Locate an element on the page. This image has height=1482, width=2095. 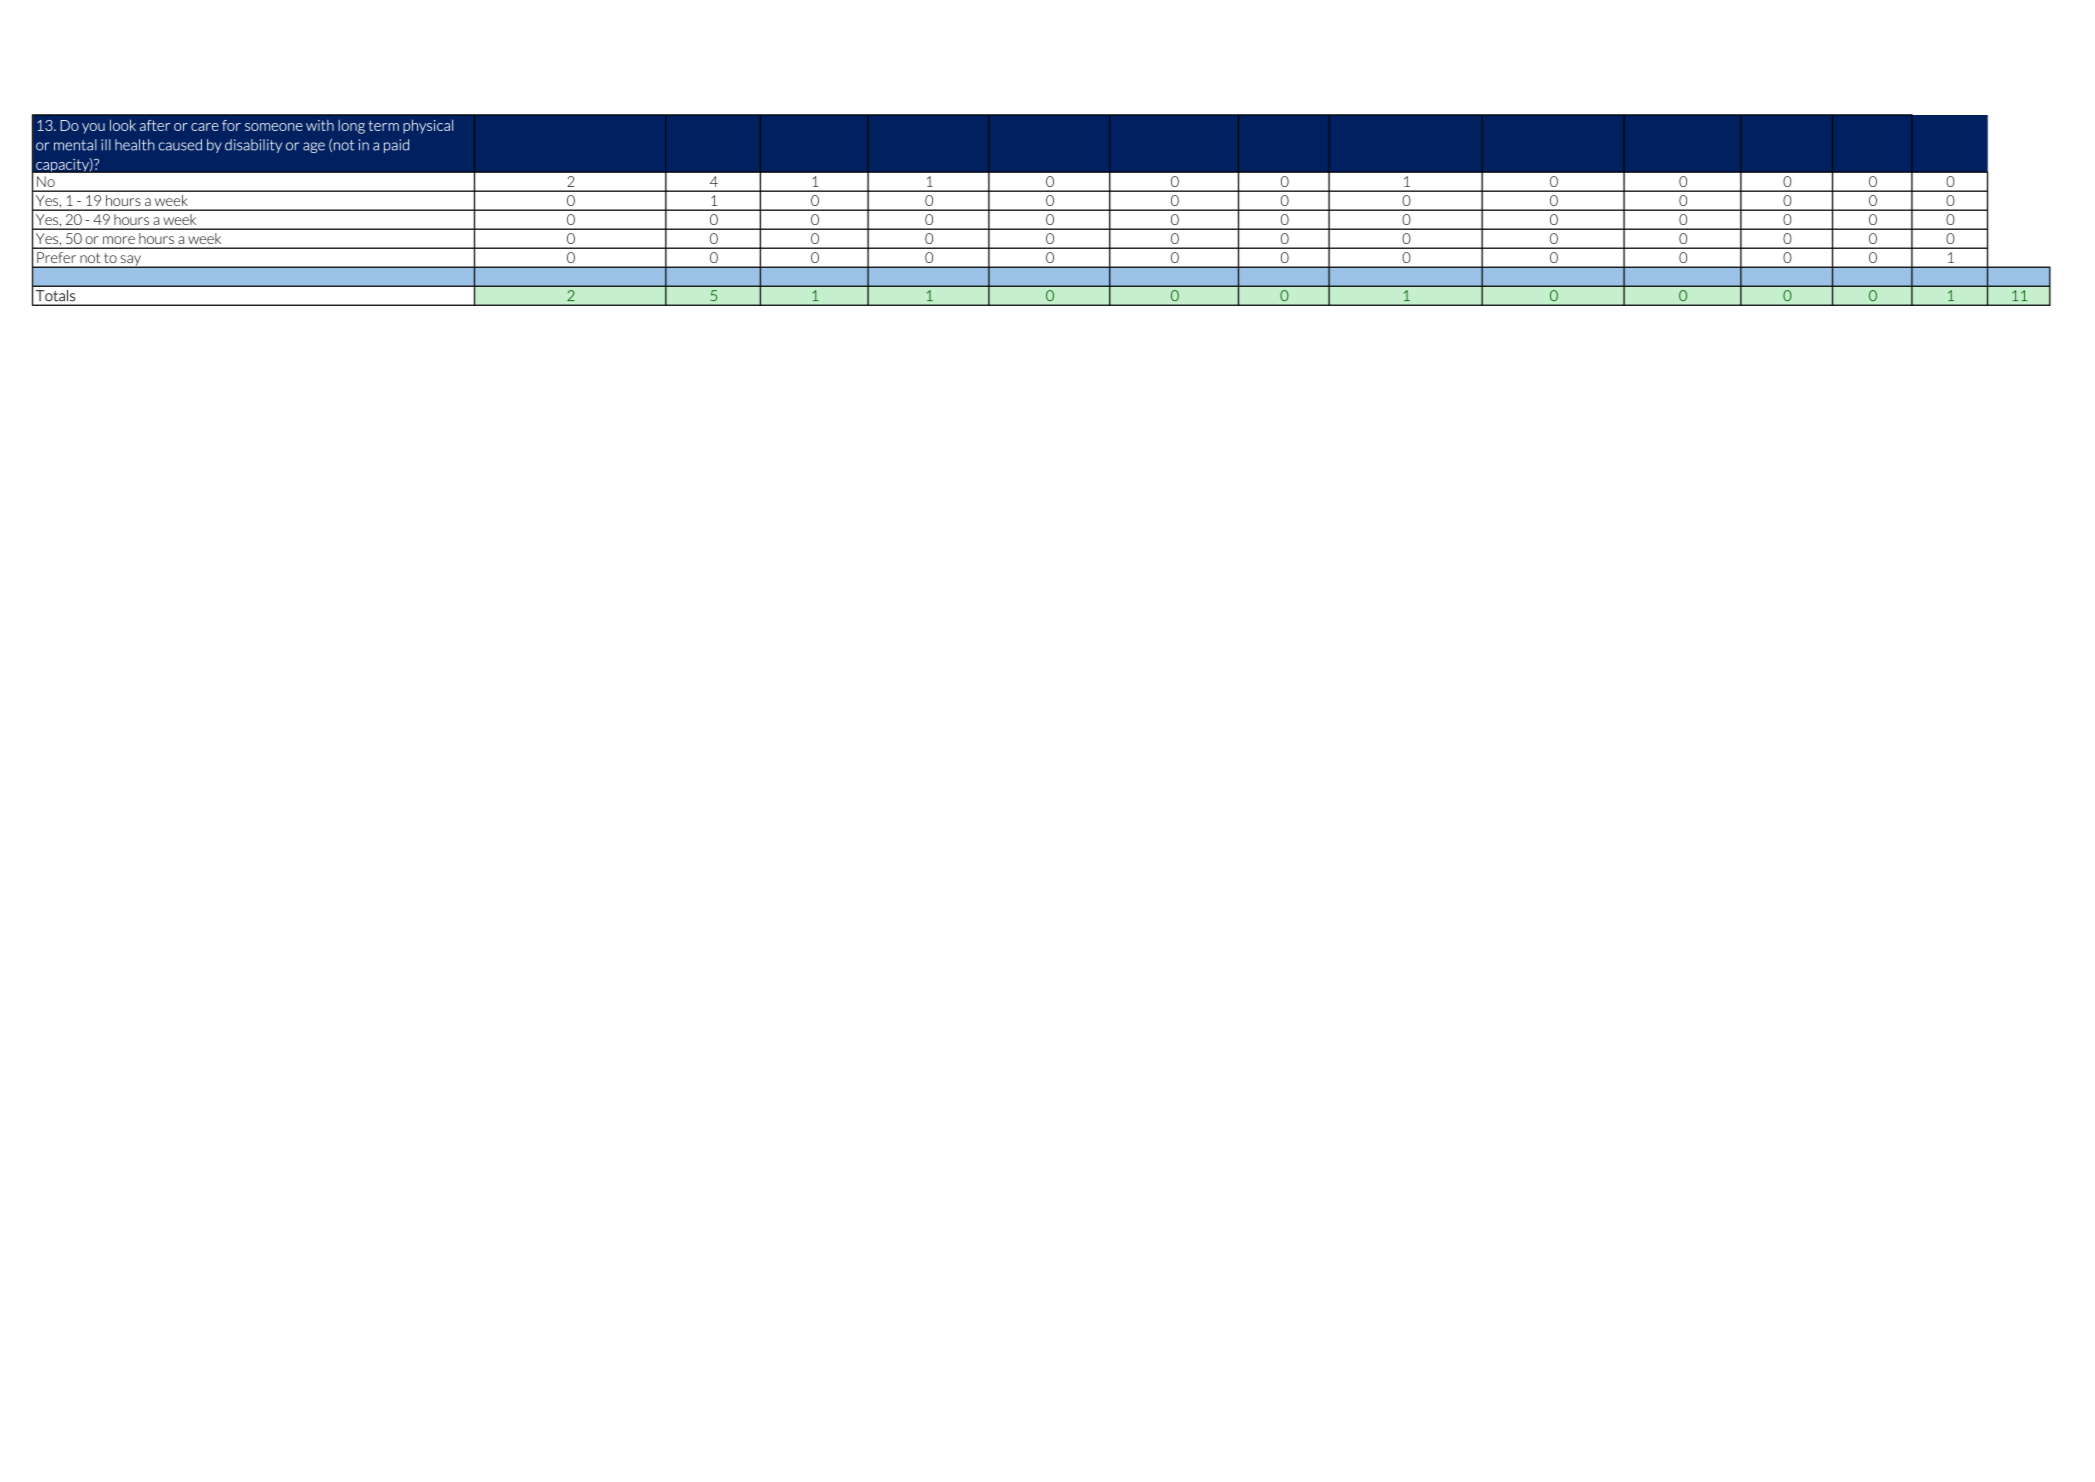
age is located at coordinates (314, 147).
